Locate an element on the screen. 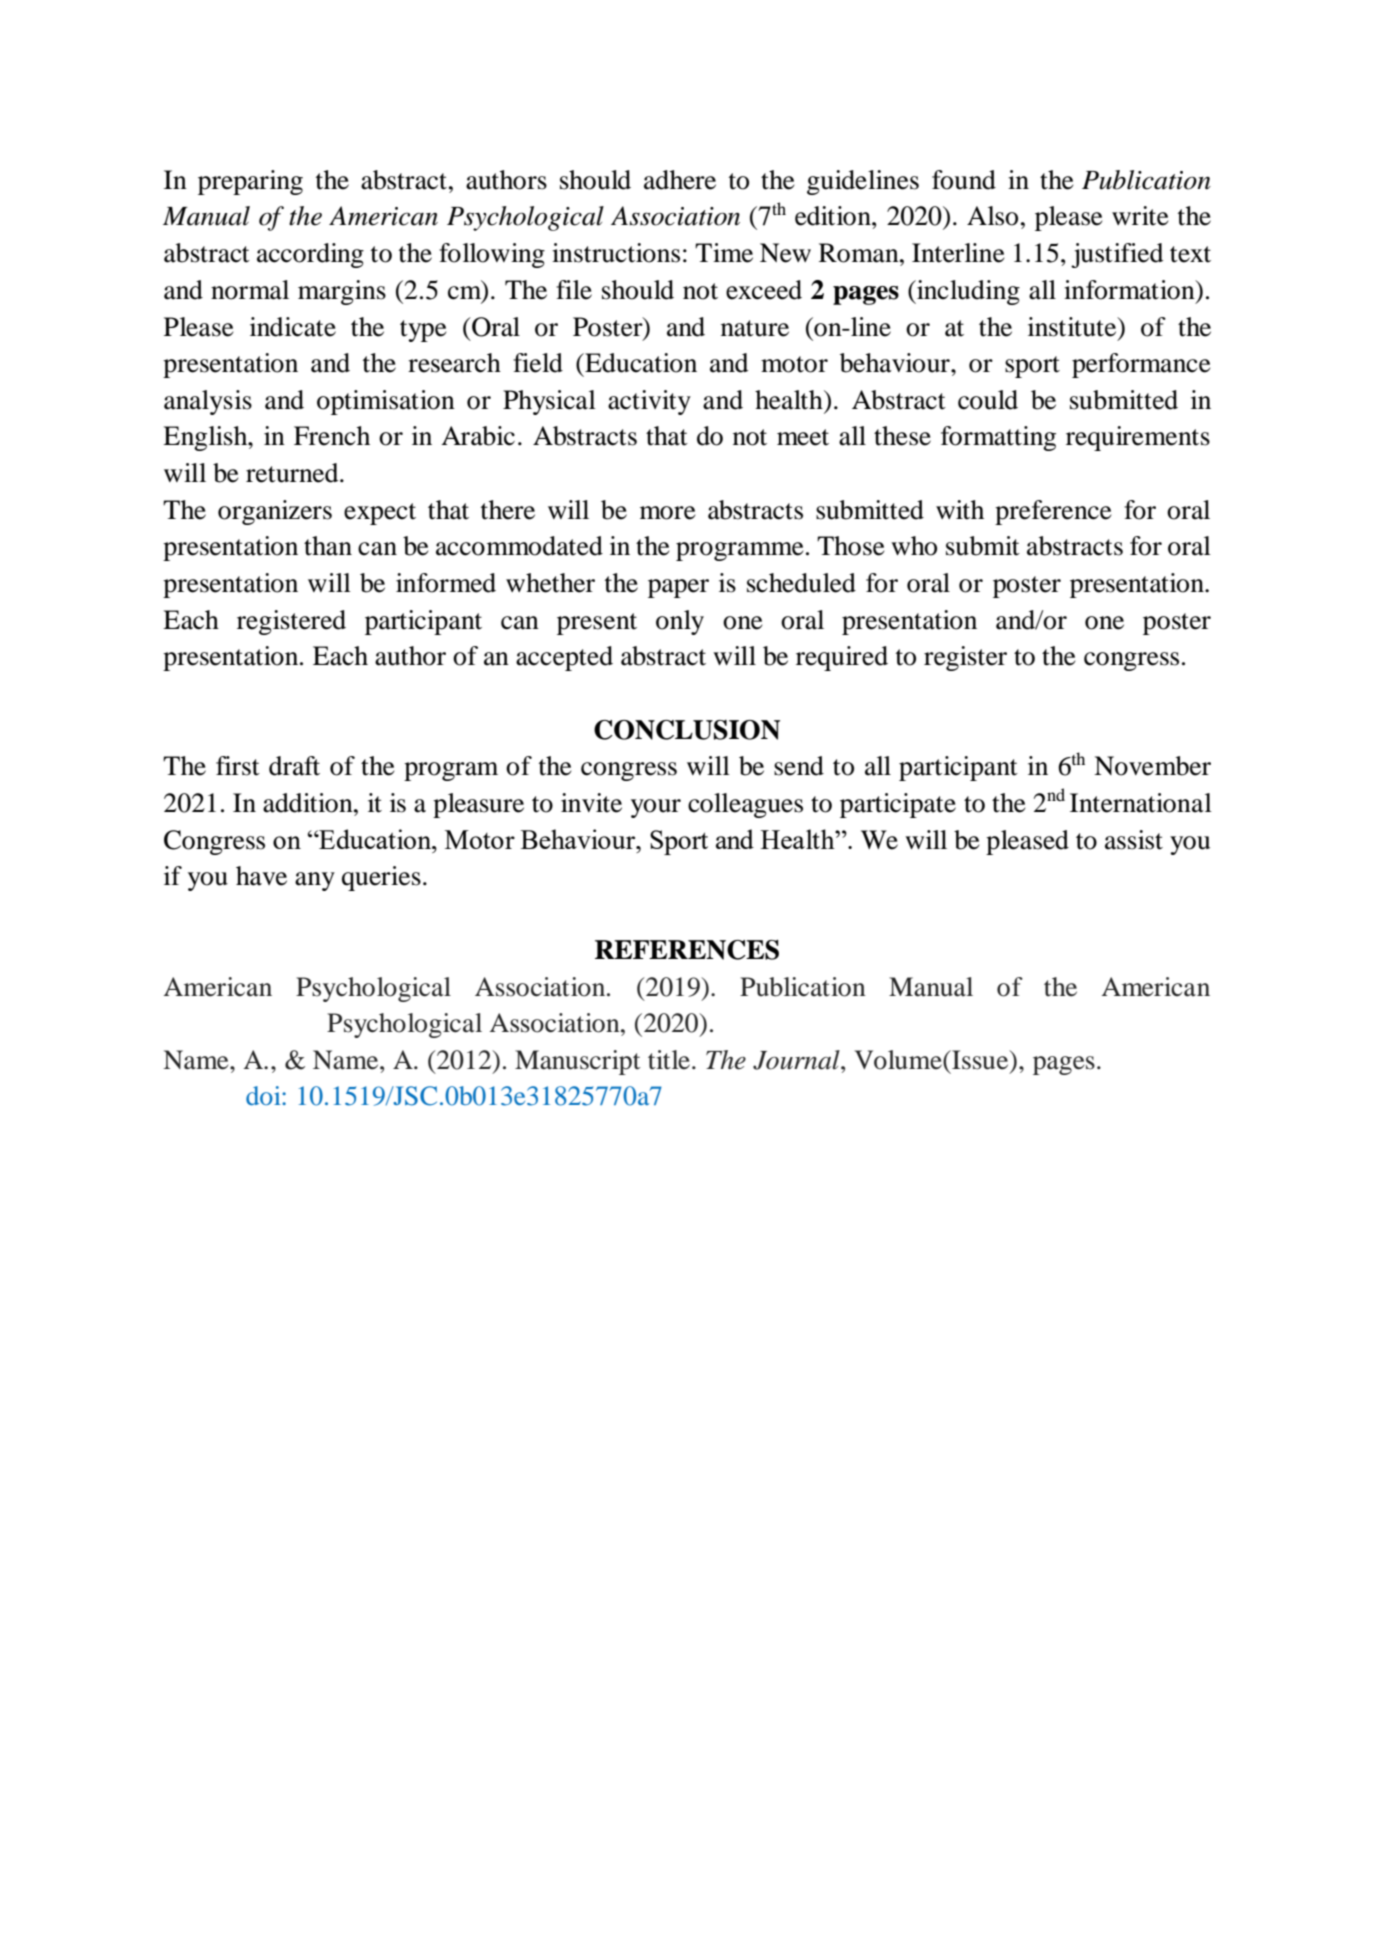 Image resolution: width=1375 pixels, height=1945 pixels. required is located at coordinates (842, 658).
